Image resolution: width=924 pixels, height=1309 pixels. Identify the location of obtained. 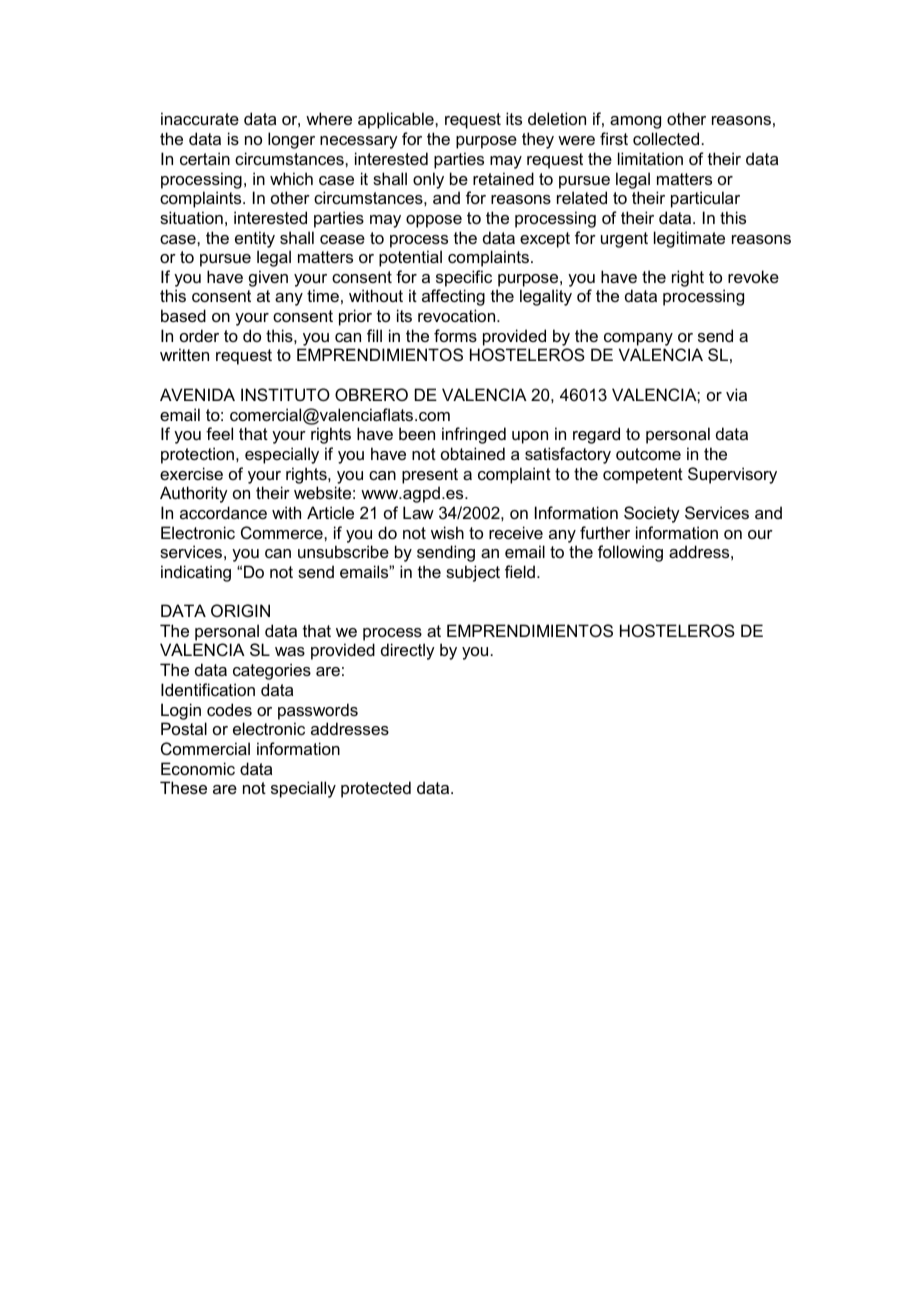
(473, 453).
